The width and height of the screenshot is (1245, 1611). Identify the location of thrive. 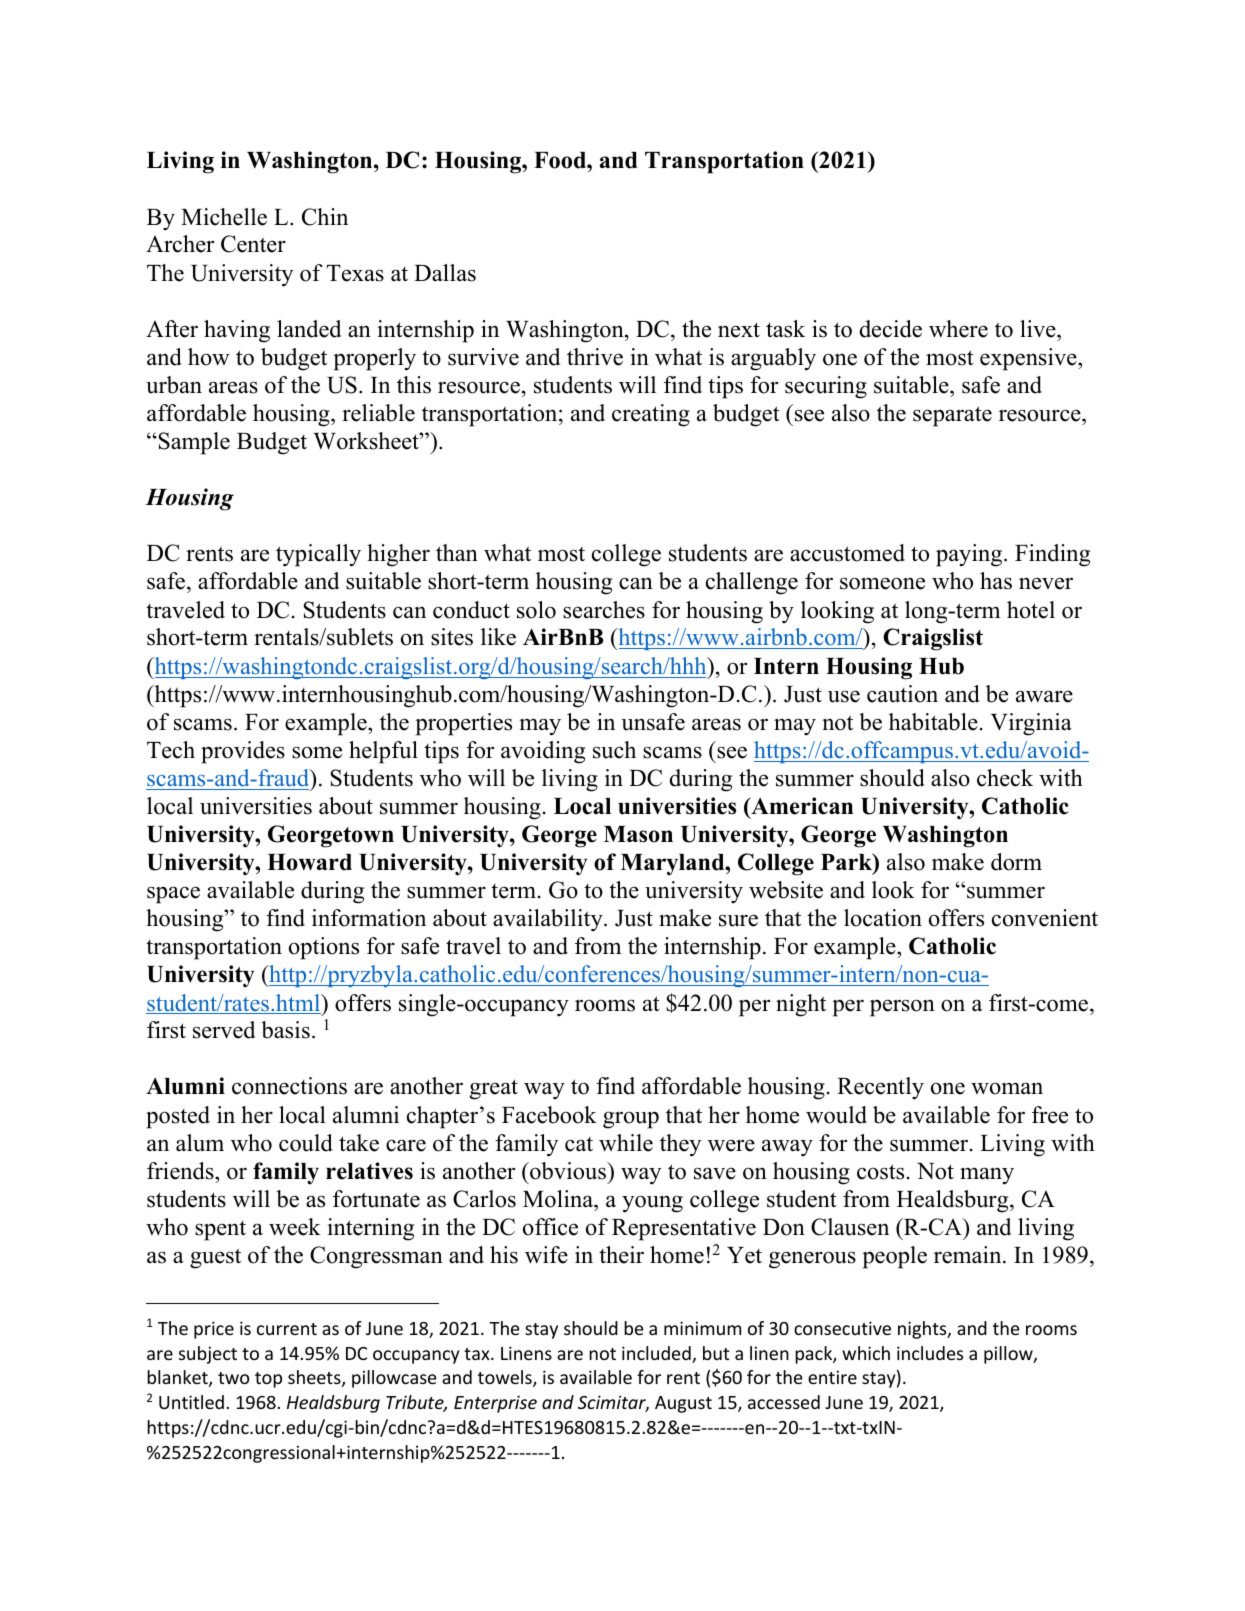
(595, 357).
